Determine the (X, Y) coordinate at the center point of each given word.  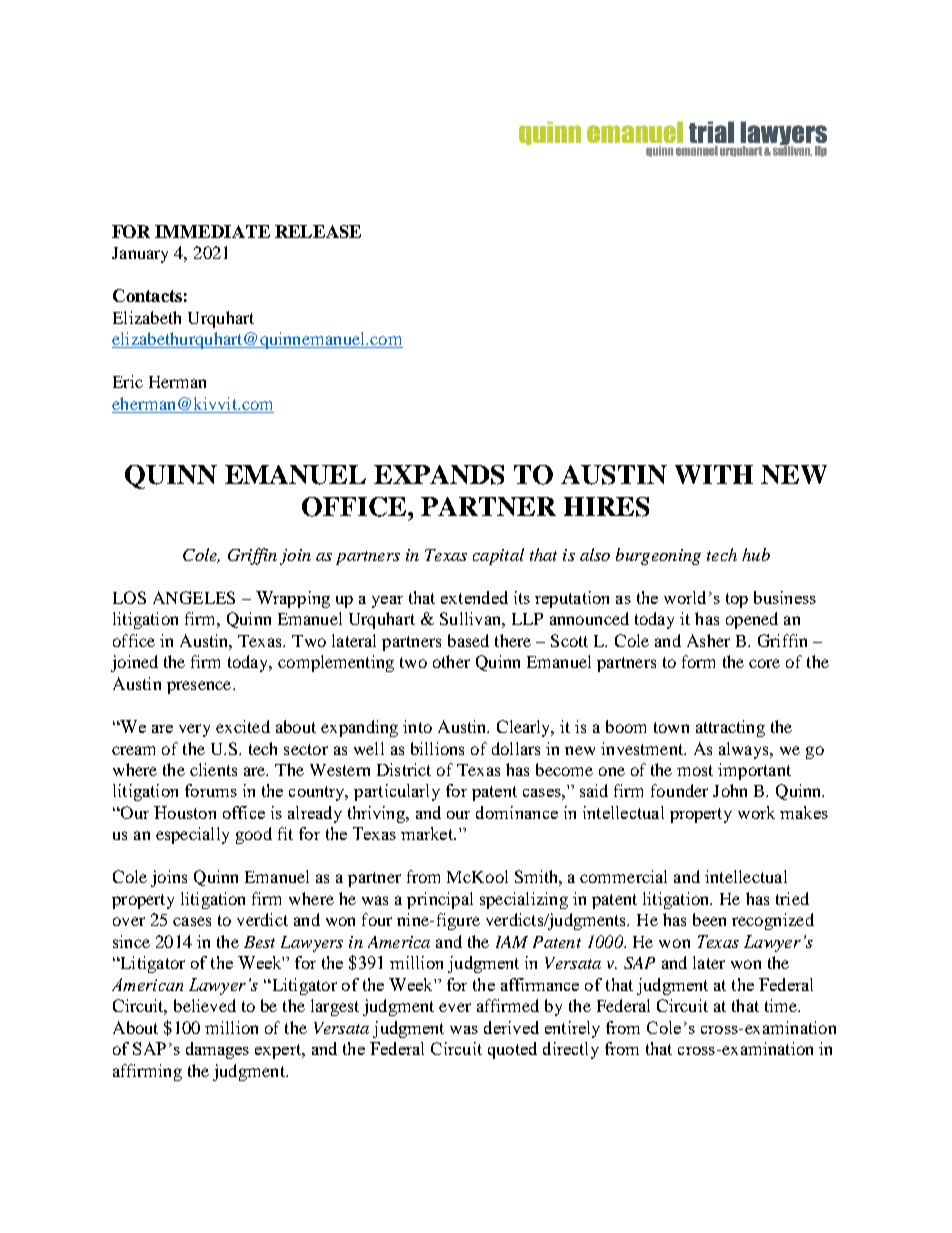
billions (437, 748)
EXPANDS (439, 475)
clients (213, 769)
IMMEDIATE (212, 231)
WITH (714, 474)
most (695, 770)
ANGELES (194, 597)
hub (756, 554)
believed (205, 1005)
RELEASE (318, 231)
